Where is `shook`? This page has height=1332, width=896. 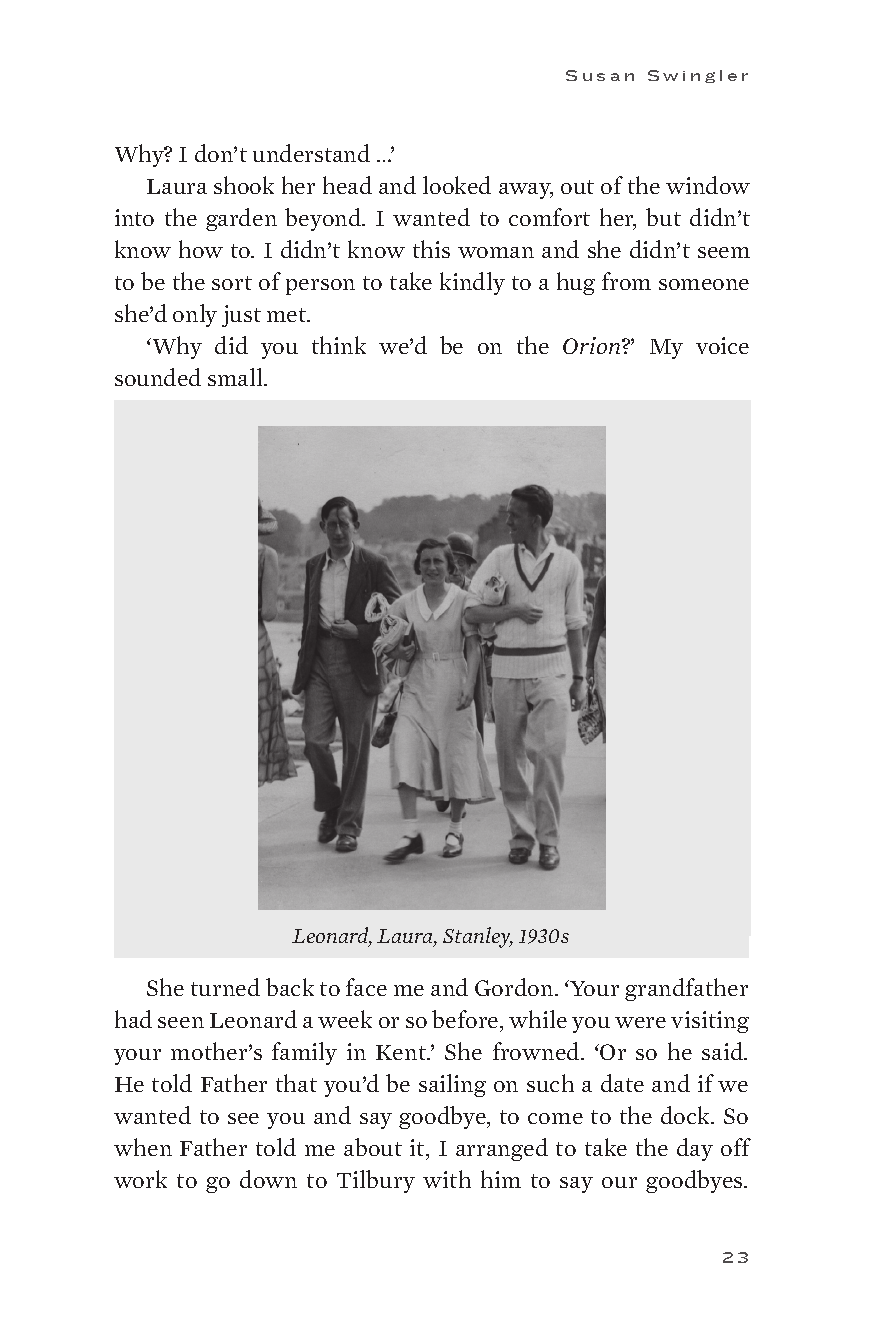 shook is located at coordinates (244, 185).
